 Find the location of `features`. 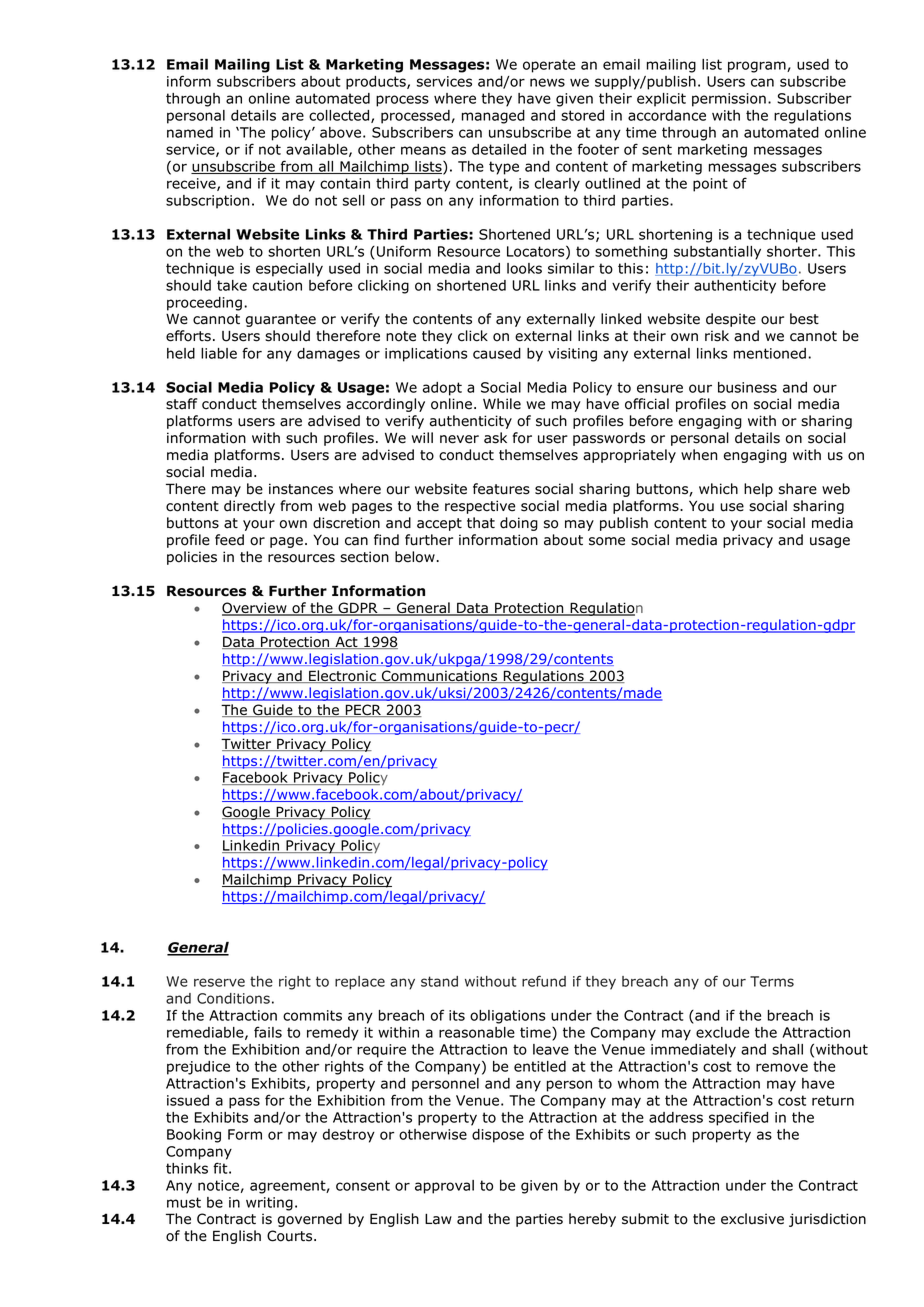

features is located at coordinates (501, 489).
